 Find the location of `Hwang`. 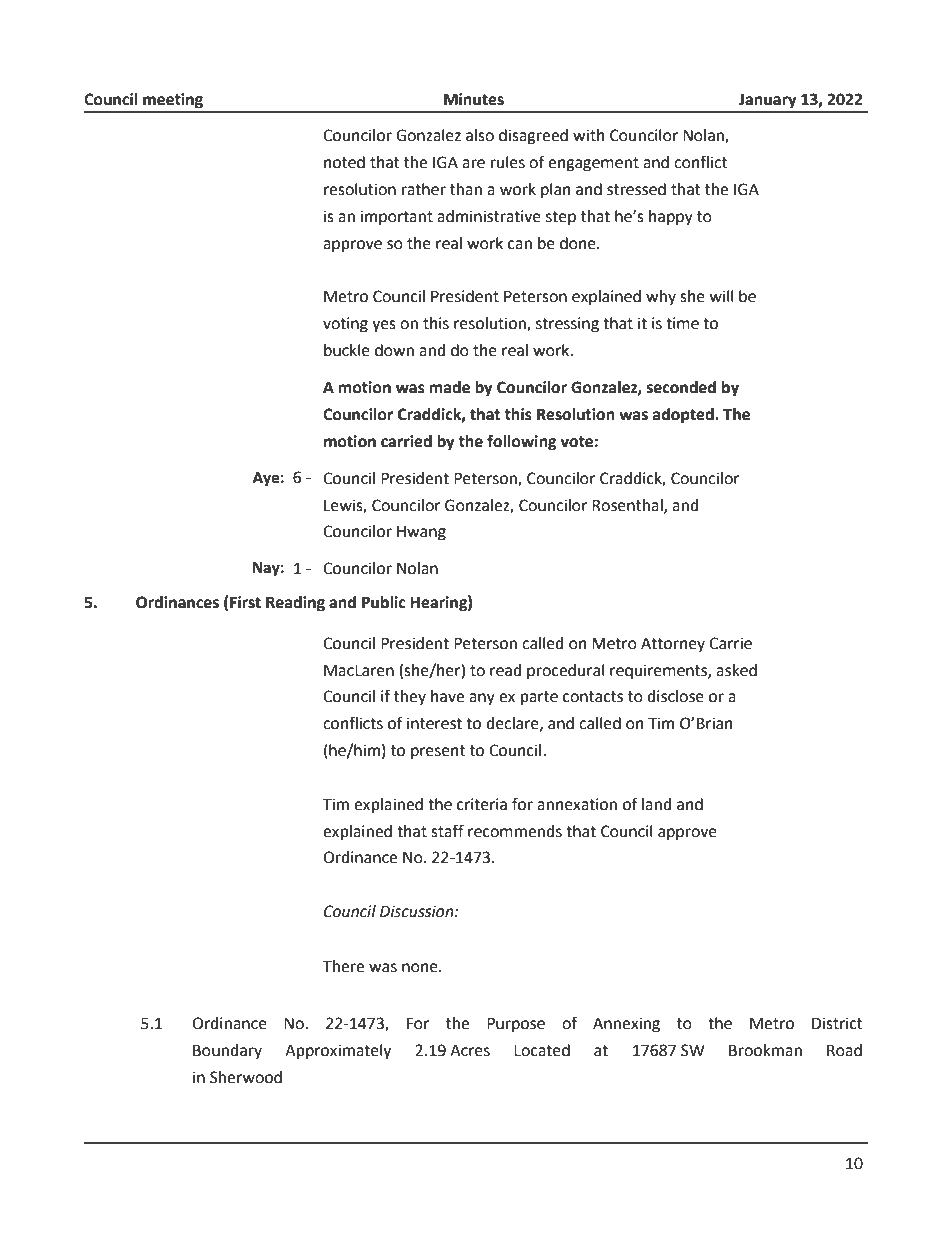

Hwang is located at coordinates (421, 533).
